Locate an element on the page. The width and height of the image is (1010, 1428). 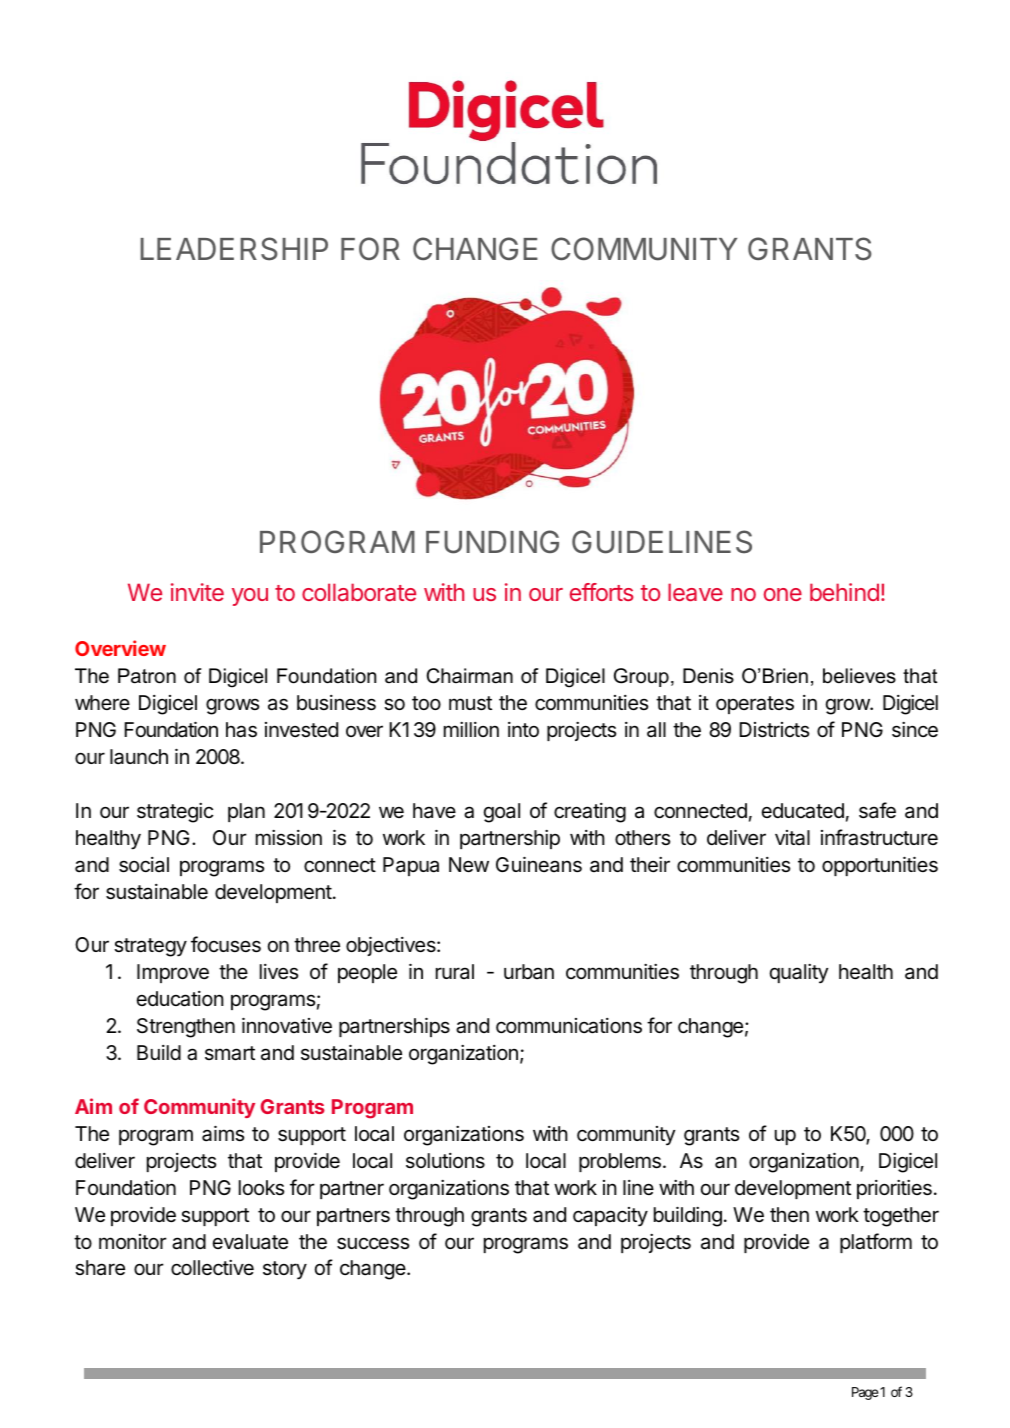
Districts is located at coordinates (774, 730).
